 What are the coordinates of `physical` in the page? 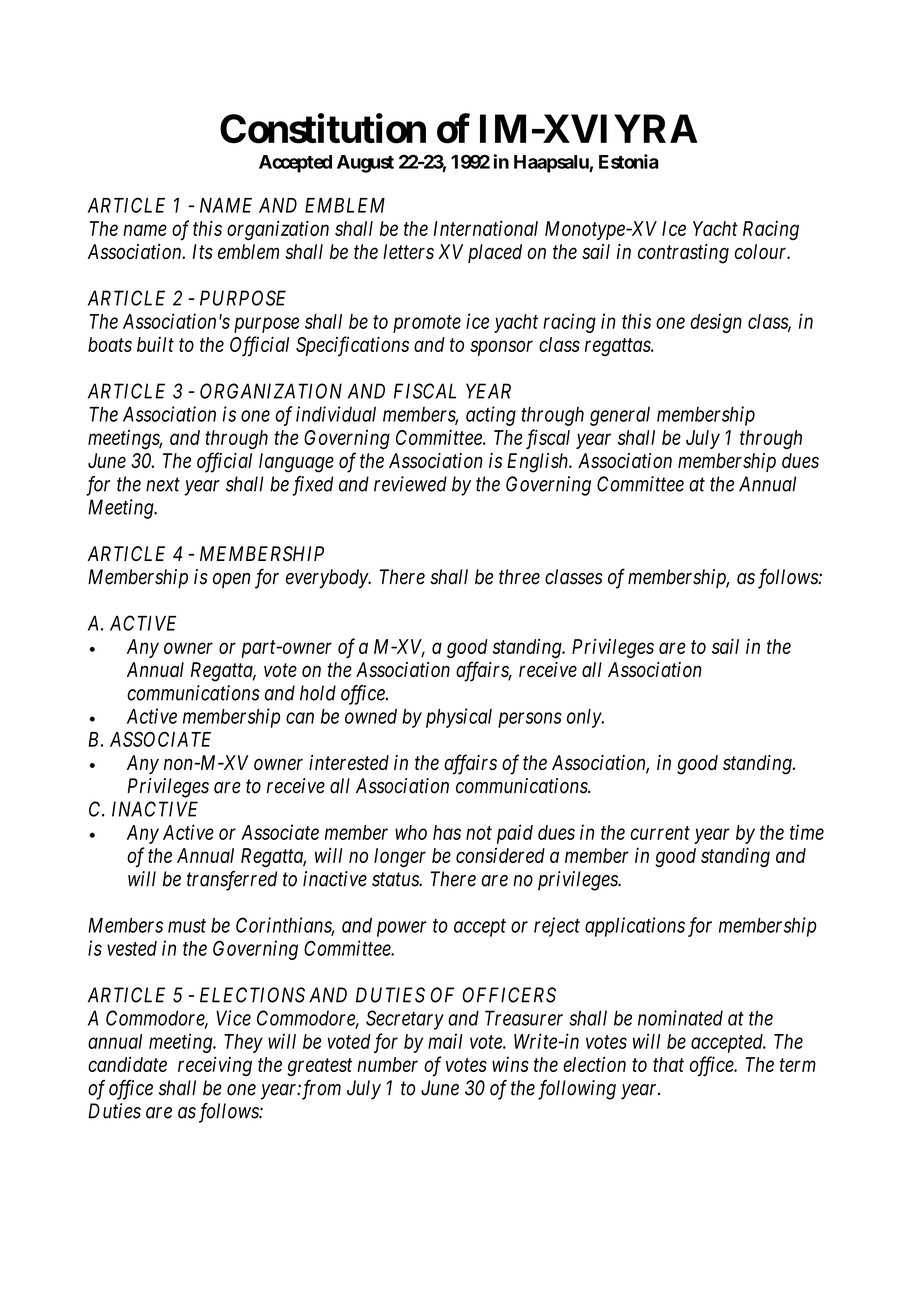 It's located at (459, 718).
